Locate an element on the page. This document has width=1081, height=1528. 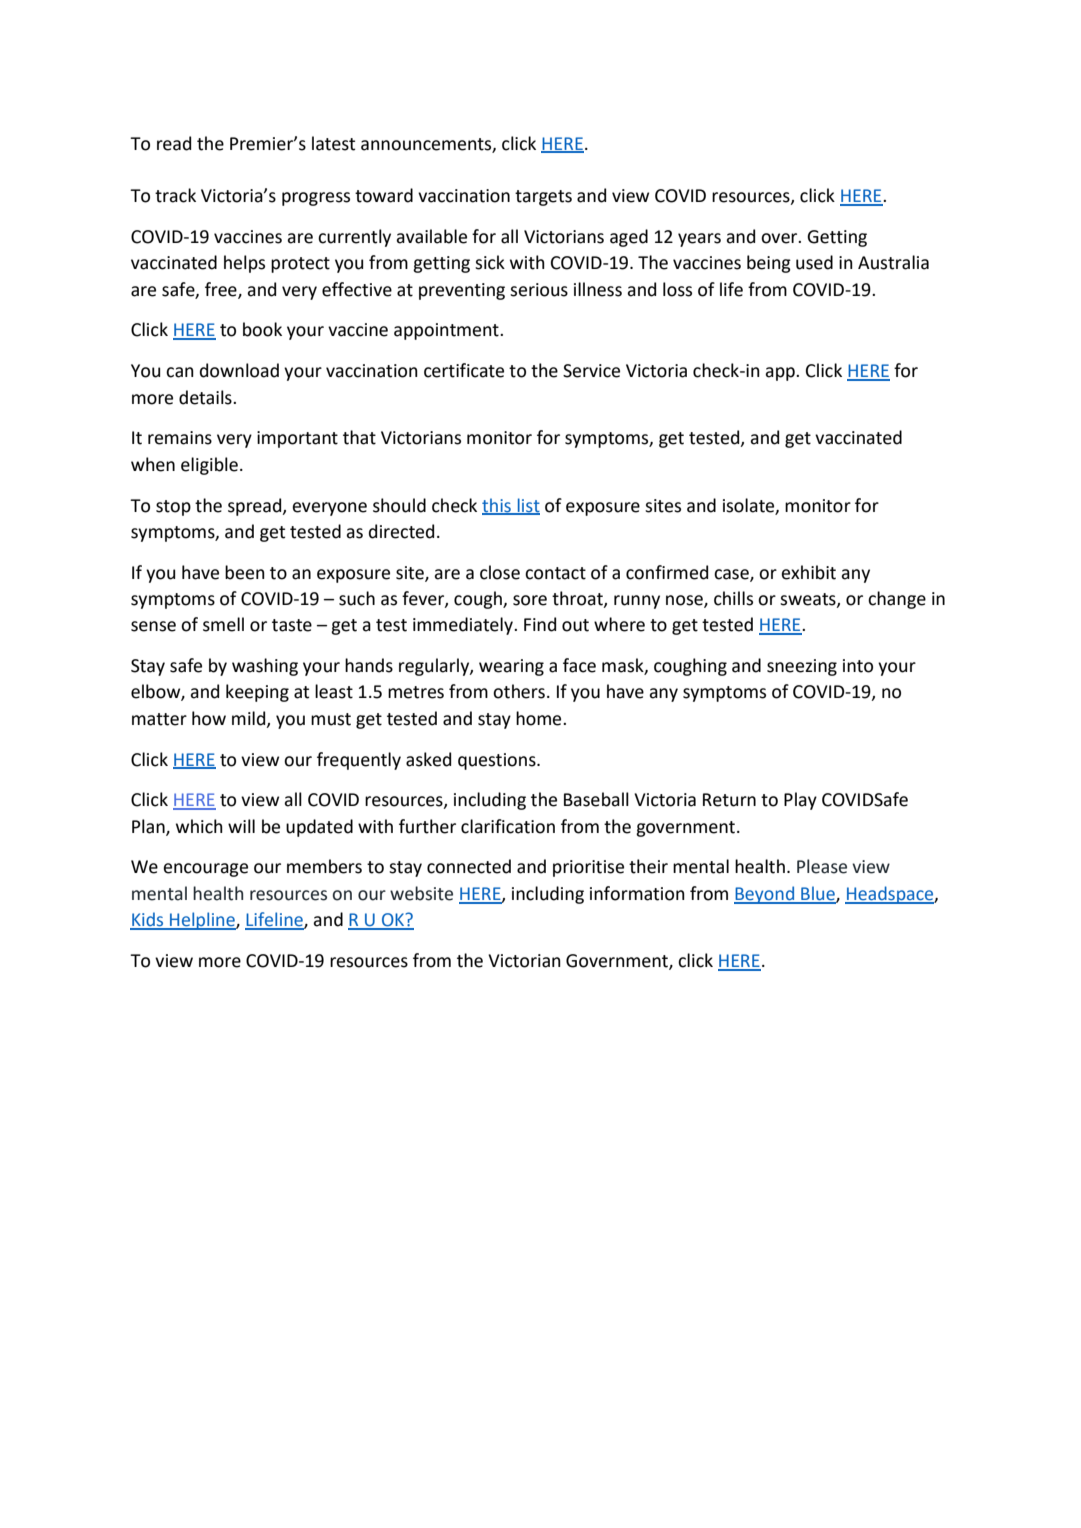
close is located at coordinates (500, 572).
